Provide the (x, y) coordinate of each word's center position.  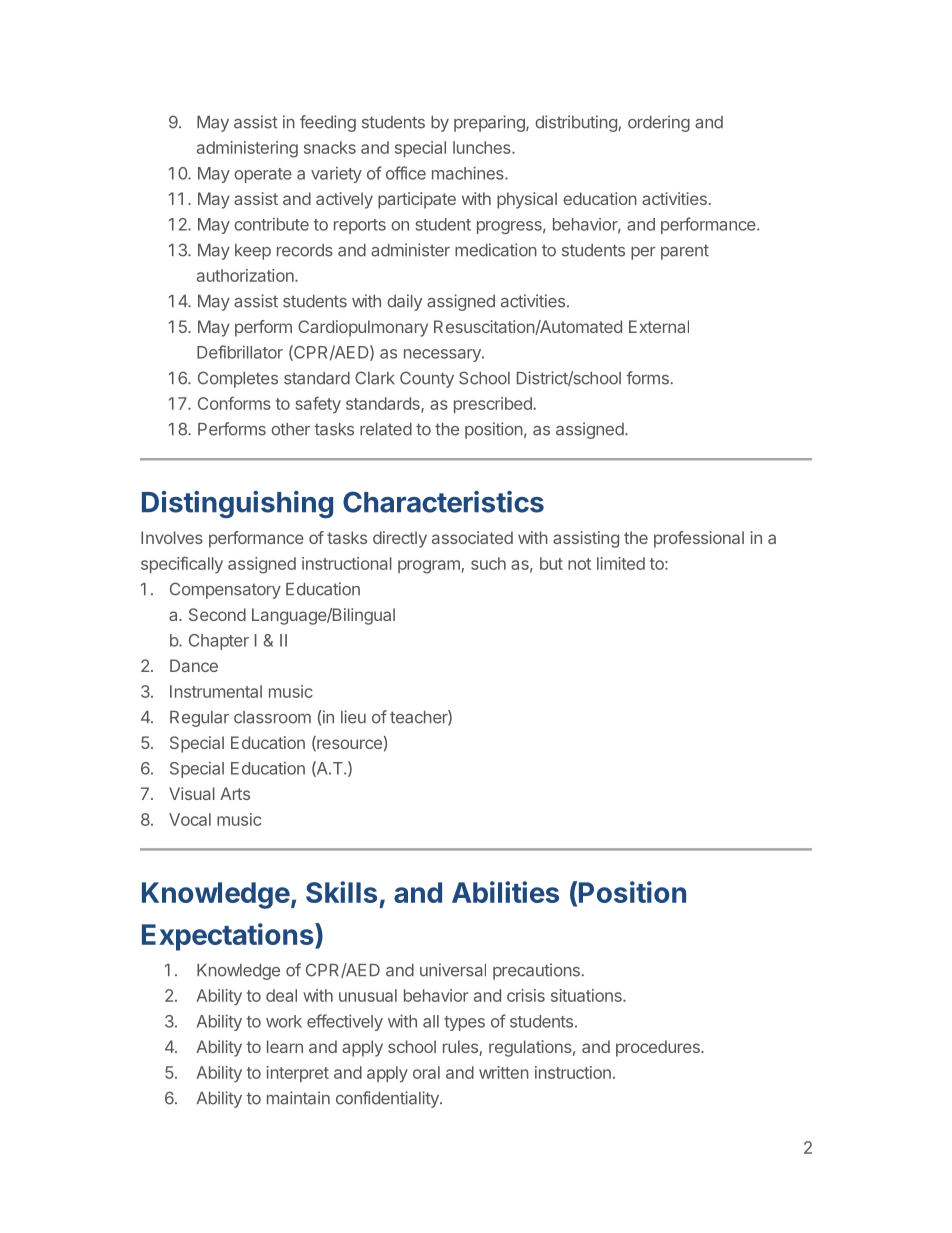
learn (285, 1046)
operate (263, 175)
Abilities (505, 892)
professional (699, 539)
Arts (235, 793)
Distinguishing (237, 504)
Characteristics (443, 502)
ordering (659, 123)
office (406, 173)
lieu (353, 717)
